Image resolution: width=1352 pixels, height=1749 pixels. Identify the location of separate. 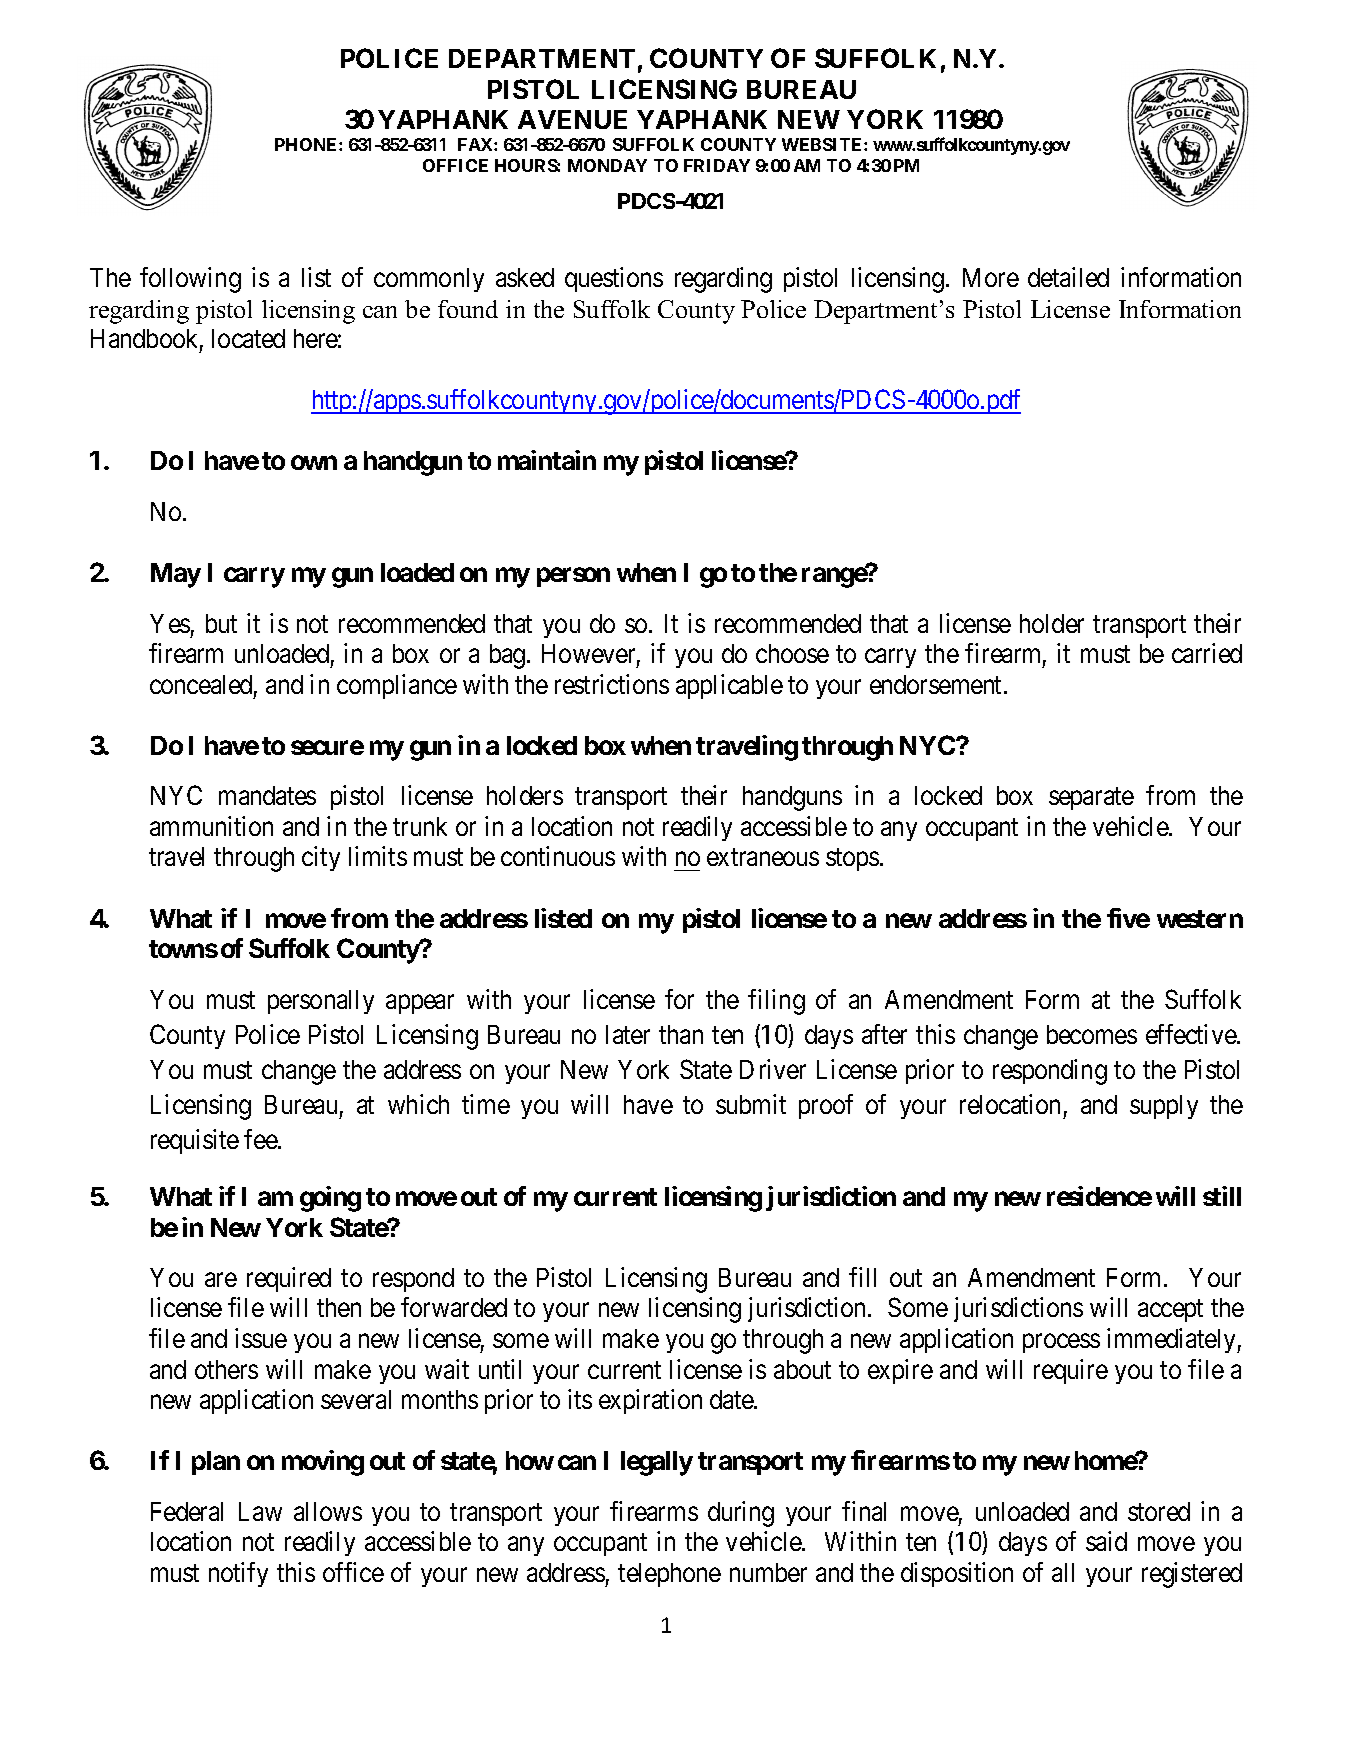
(1091, 799).
